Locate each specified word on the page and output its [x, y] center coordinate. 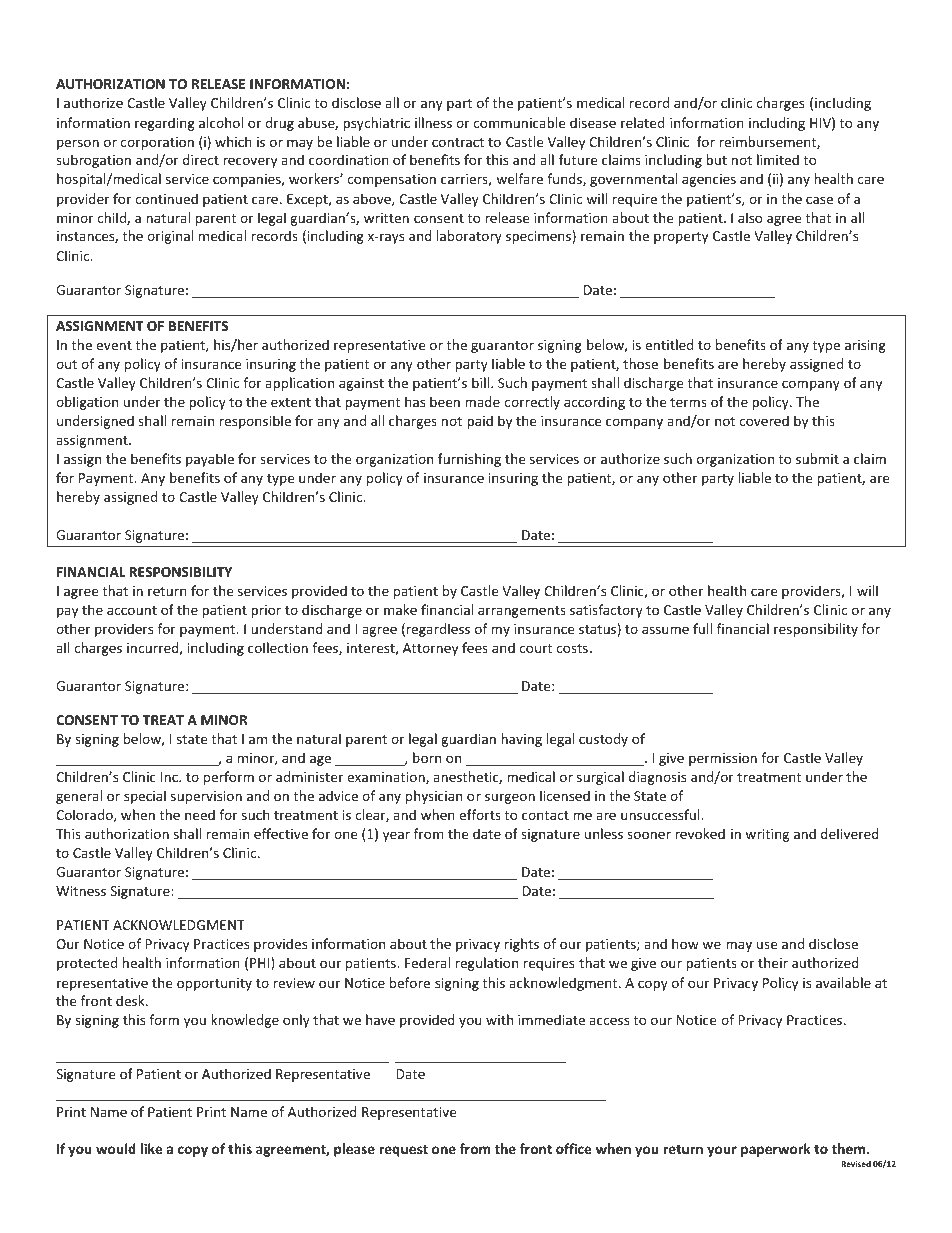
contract [458, 142]
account [132, 610]
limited [778, 159]
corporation [157, 143]
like [151, 1148]
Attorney [430, 649]
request [403, 1151]
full [702, 628]
